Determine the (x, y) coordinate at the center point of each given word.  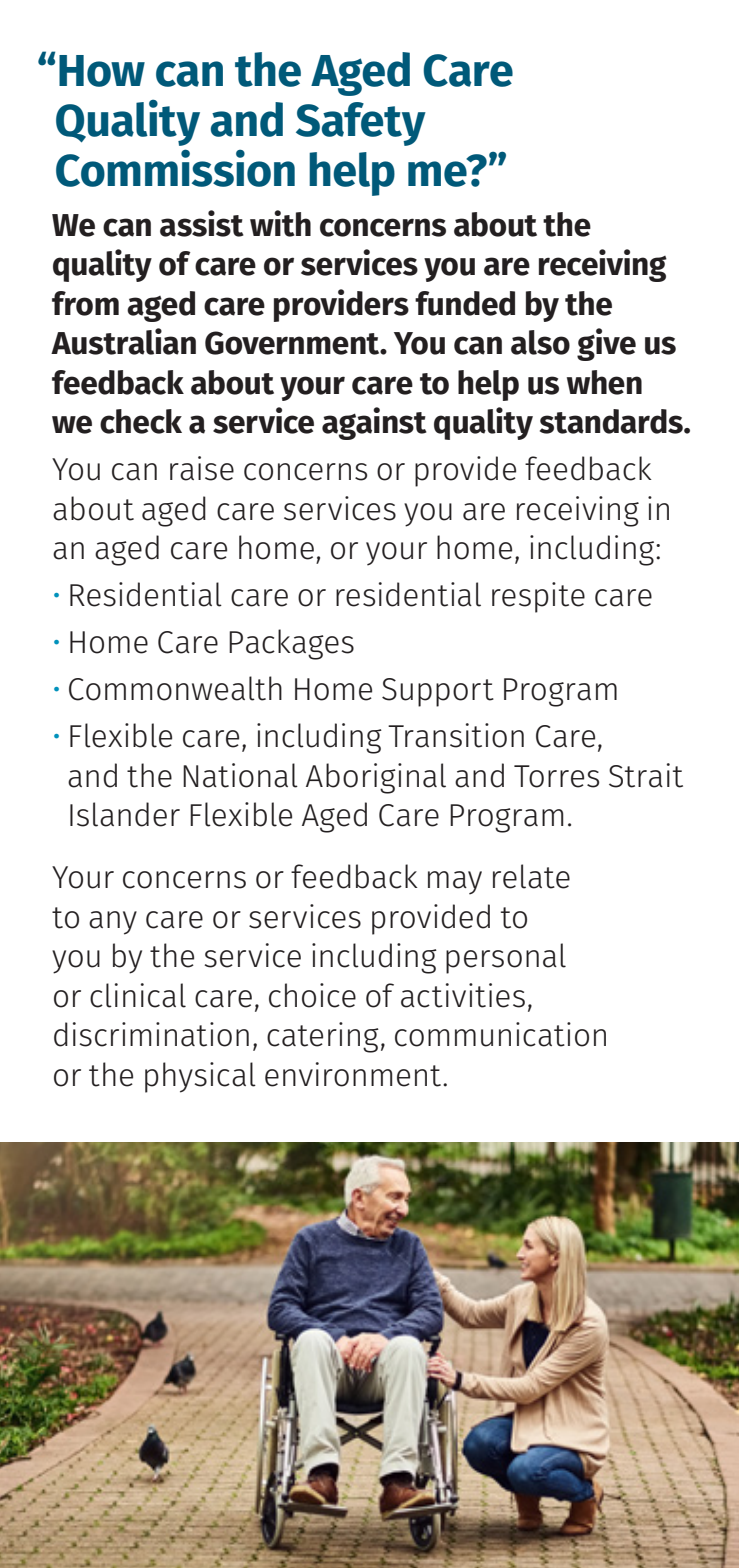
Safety (361, 124)
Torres (556, 776)
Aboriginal (376, 778)
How (102, 71)
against (374, 423)
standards (612, 421)
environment (353, 1074)
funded (465, 303)
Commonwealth (175, 688)
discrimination (151, 1034)
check (141, 421)
